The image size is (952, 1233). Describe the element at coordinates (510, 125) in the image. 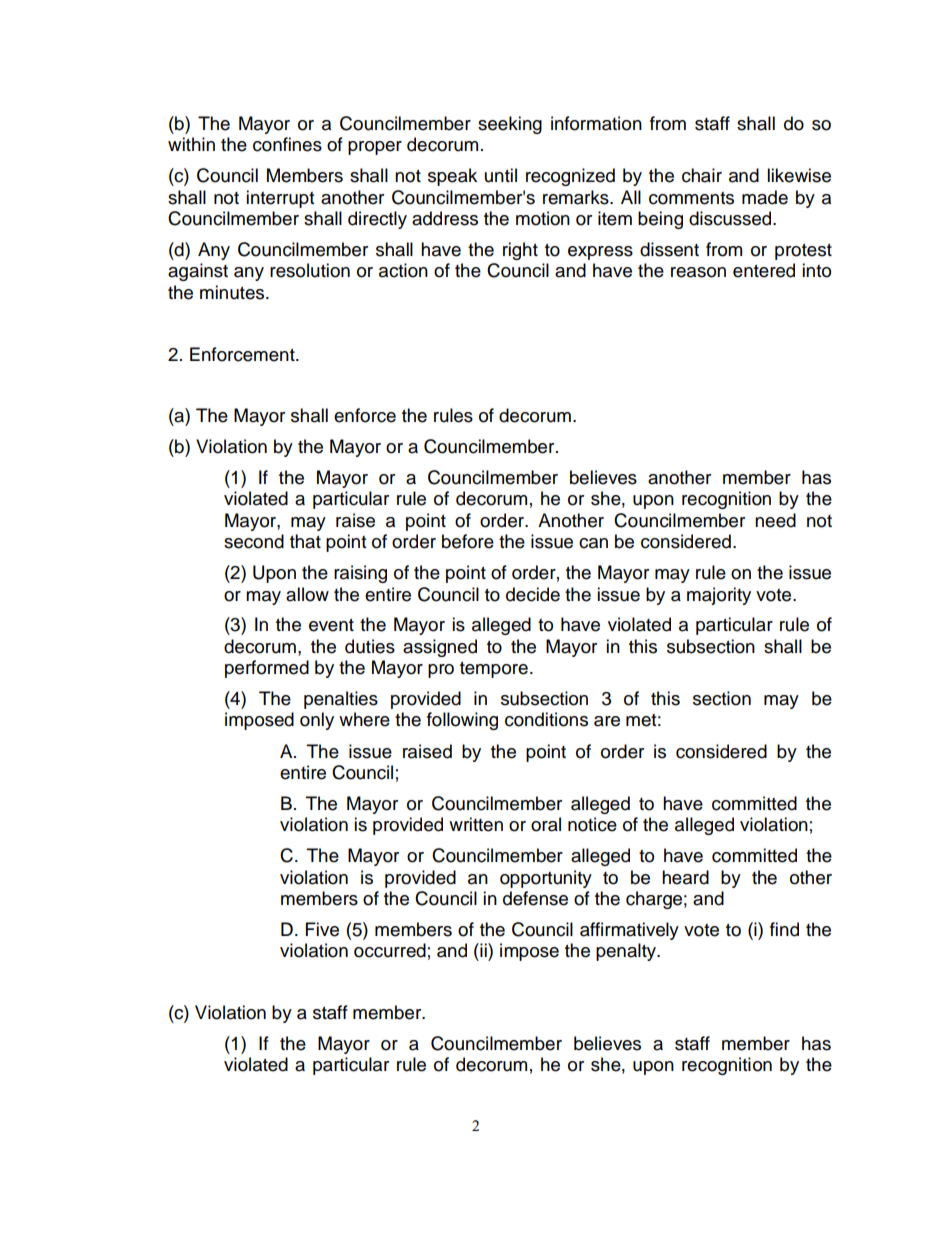

I see `seeking` at that location.
